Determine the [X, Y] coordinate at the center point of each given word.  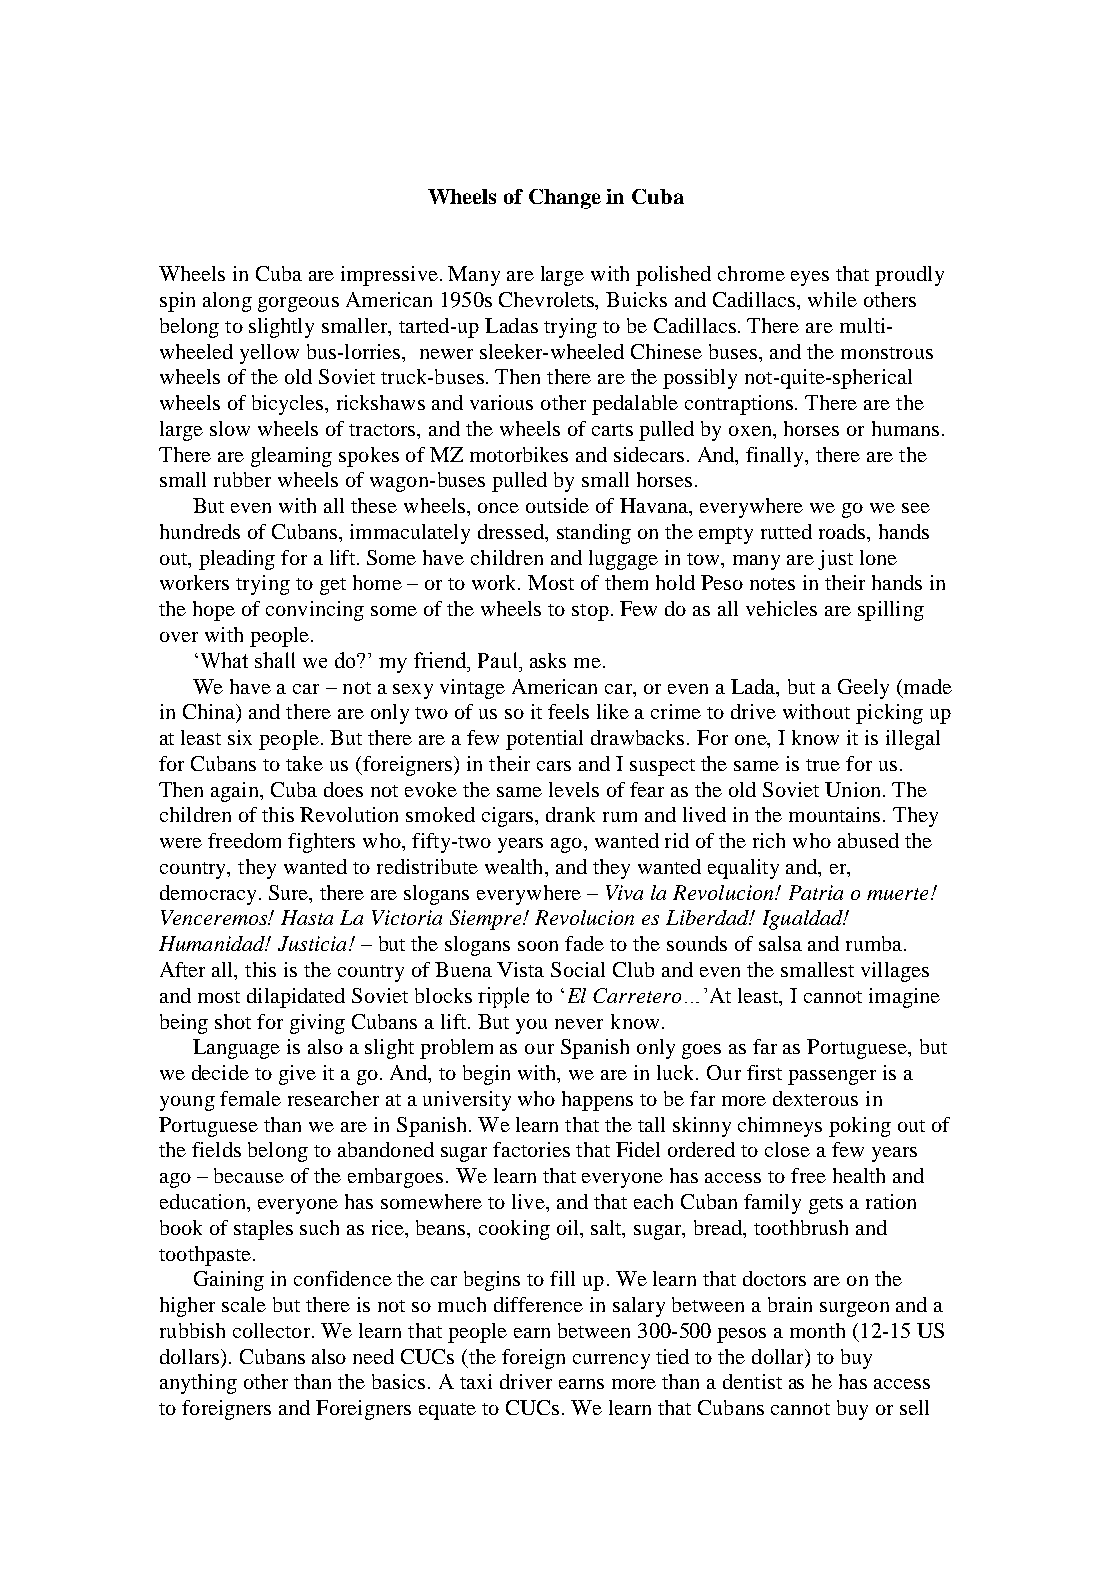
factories [531, 1149]
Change [565, 199]
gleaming [291, 457]
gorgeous [298, 304]
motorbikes [519, 454]
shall [275, 660]
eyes [810, 278]
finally [776, 457]
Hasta [307, 917]
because [249, 1175]
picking [889, 714]
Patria [816, 892]
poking [860, 1127]
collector [273, 1330]
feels [568, 711]
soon [538, 946]
